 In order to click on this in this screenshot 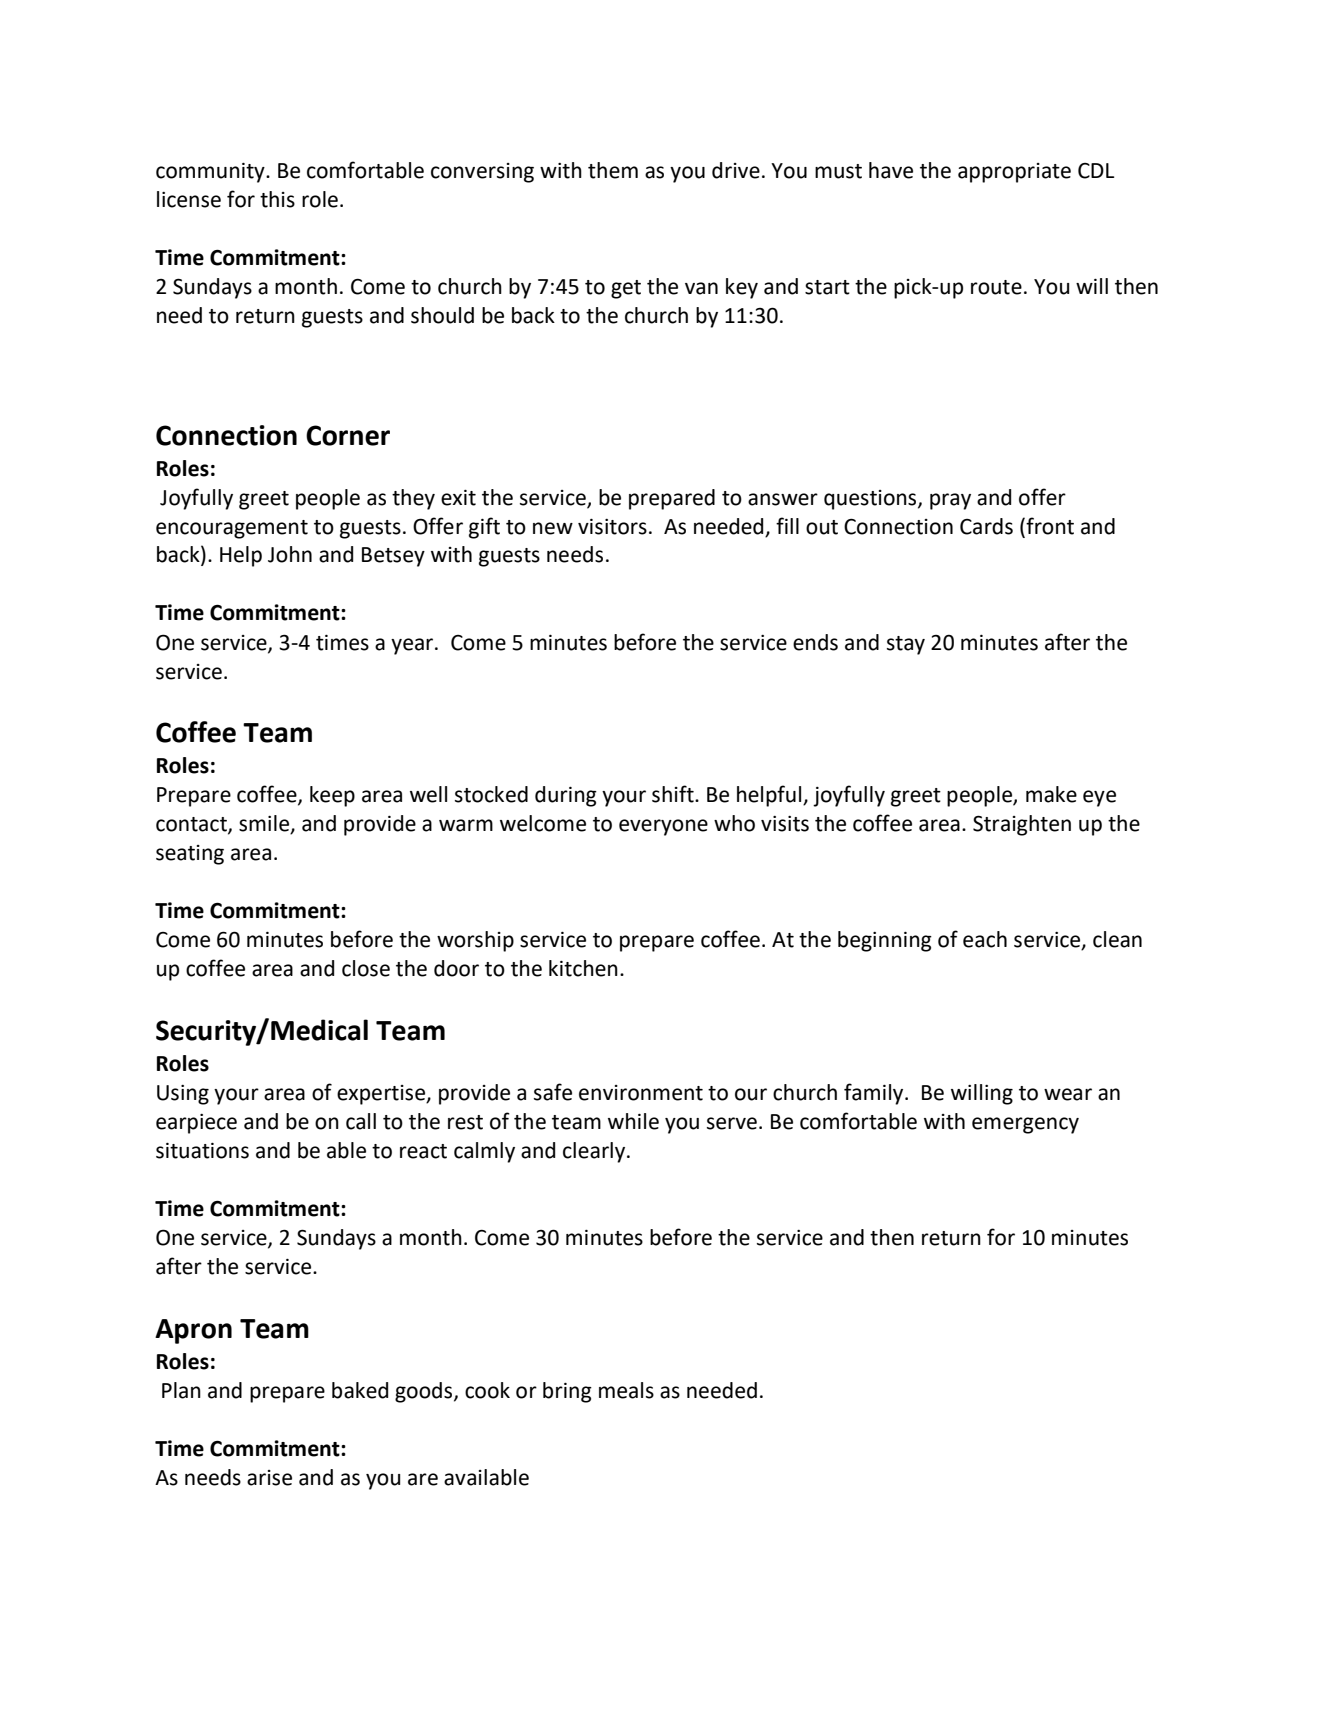, I will do `click(277, 199)`.
